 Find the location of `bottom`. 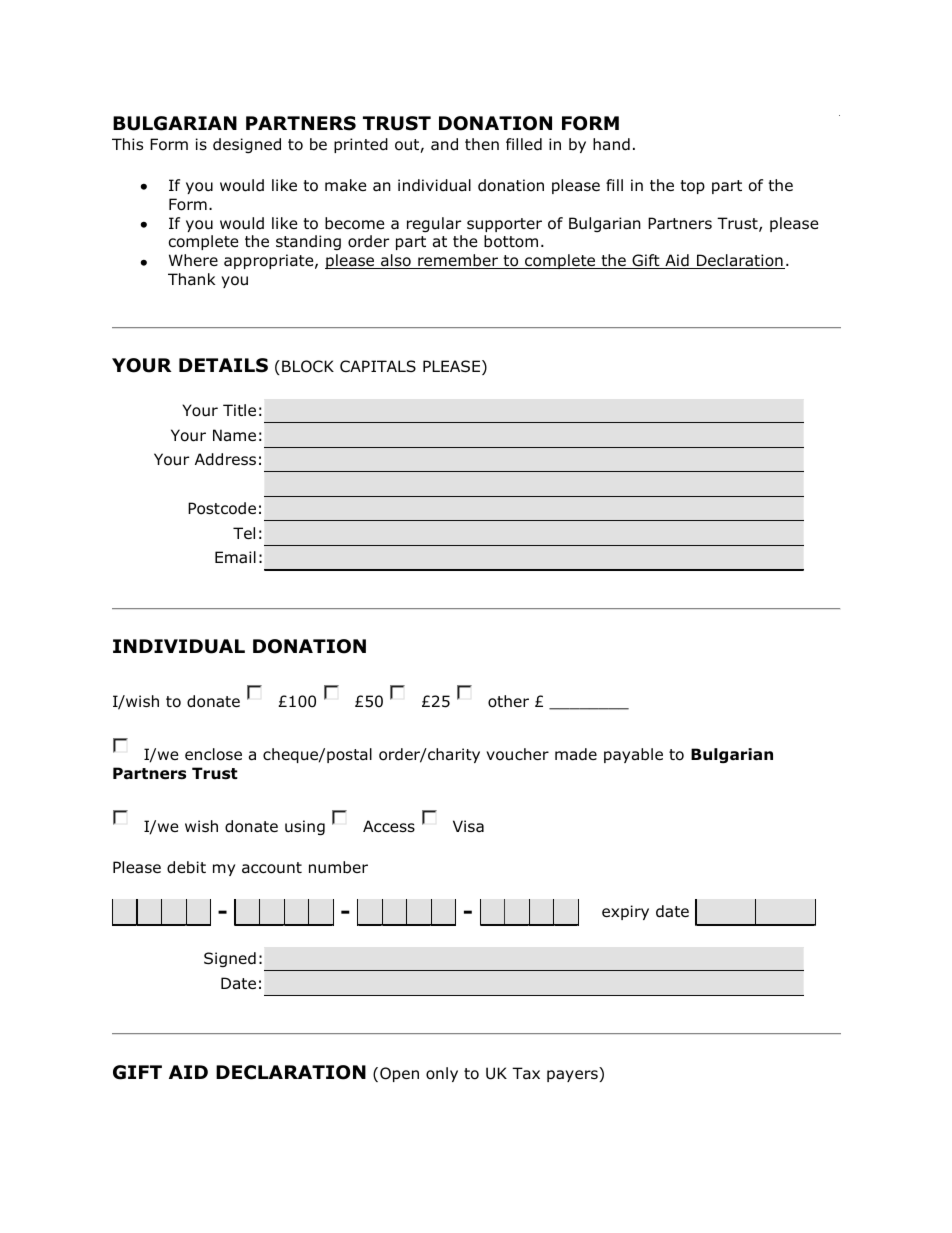

bottom is located at coordinates (511, 241).
